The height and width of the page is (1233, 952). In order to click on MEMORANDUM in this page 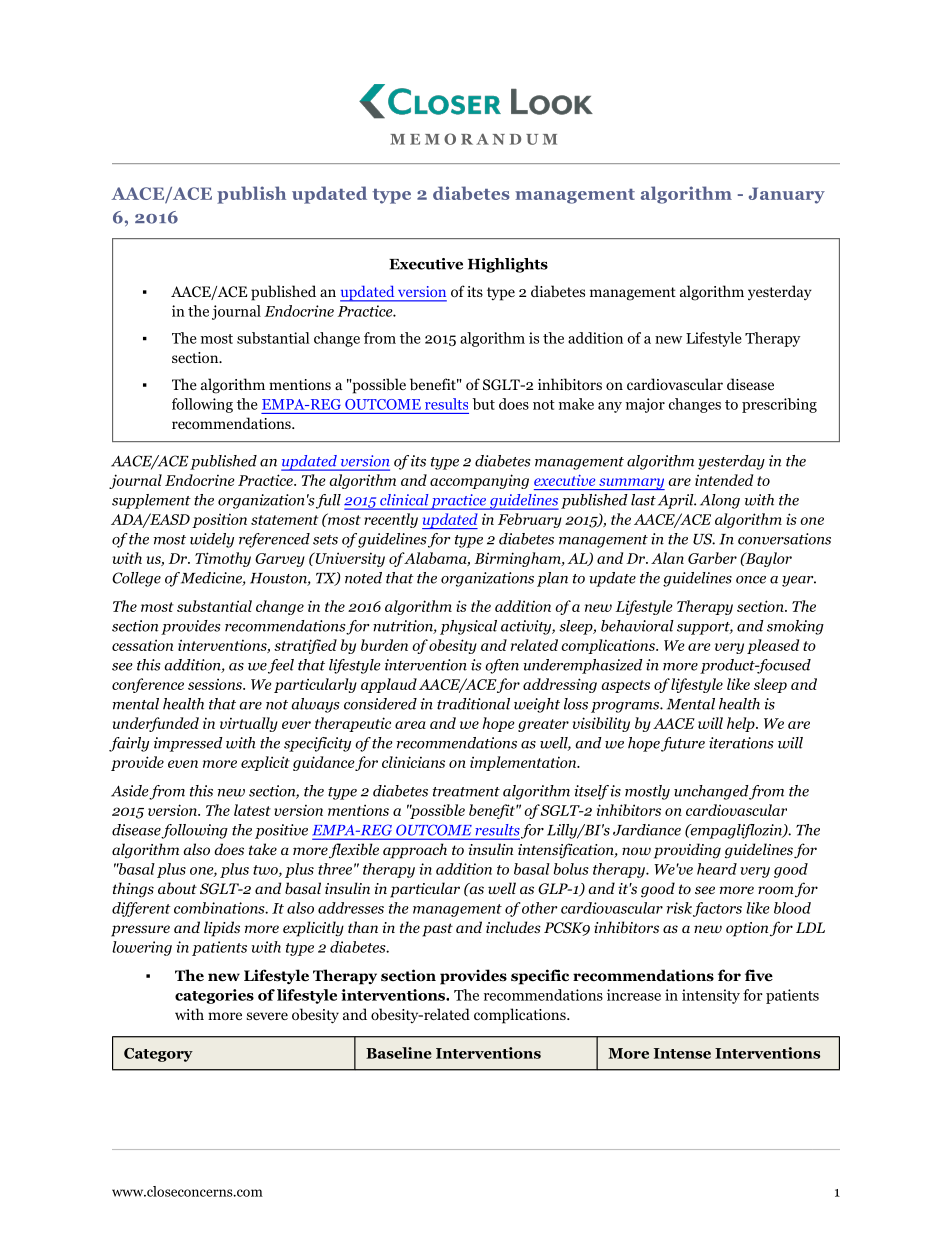, I will do `click(473, 139)`.
